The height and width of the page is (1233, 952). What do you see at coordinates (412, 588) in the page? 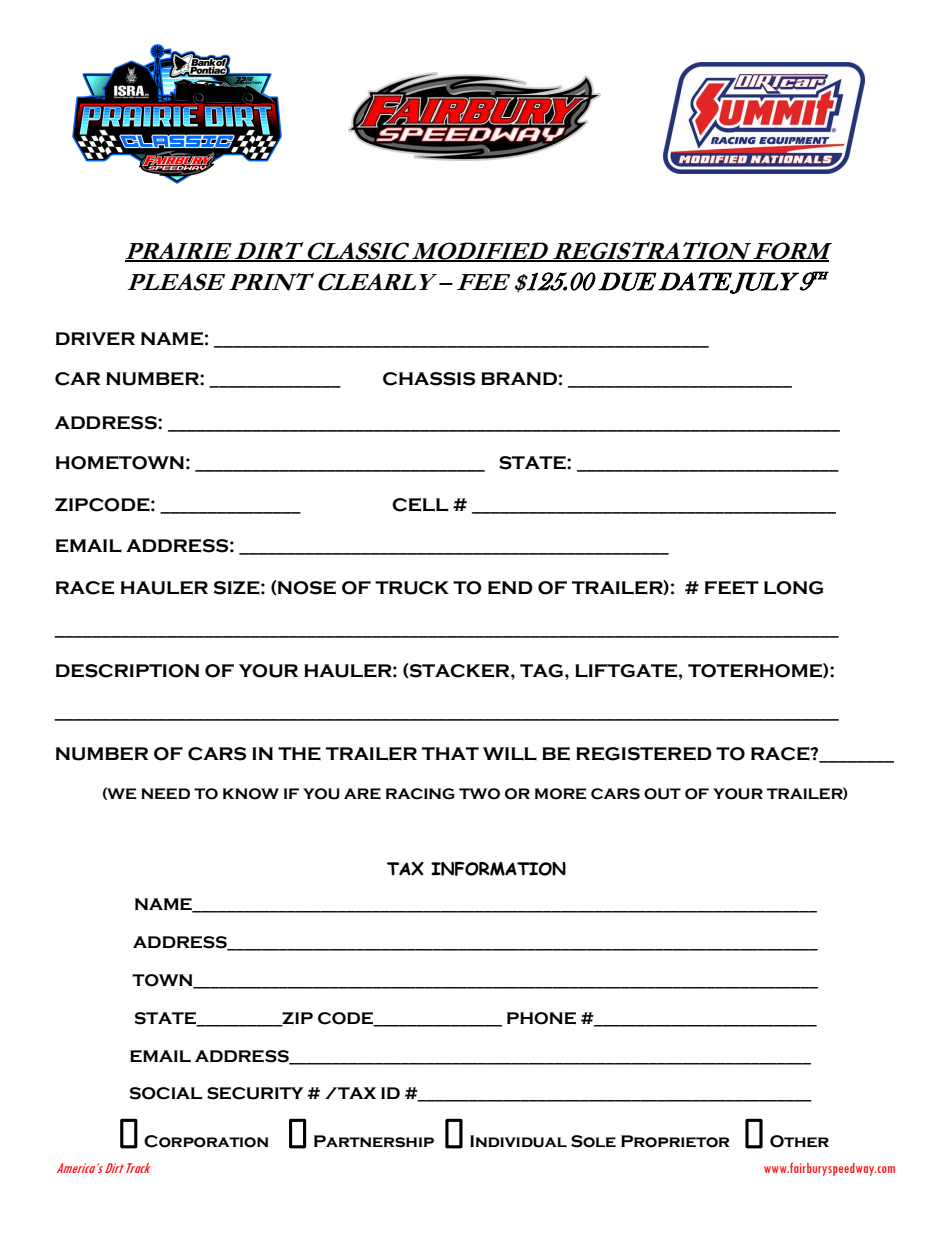
I see `TRUCK` at bounding box center [412, 588].
